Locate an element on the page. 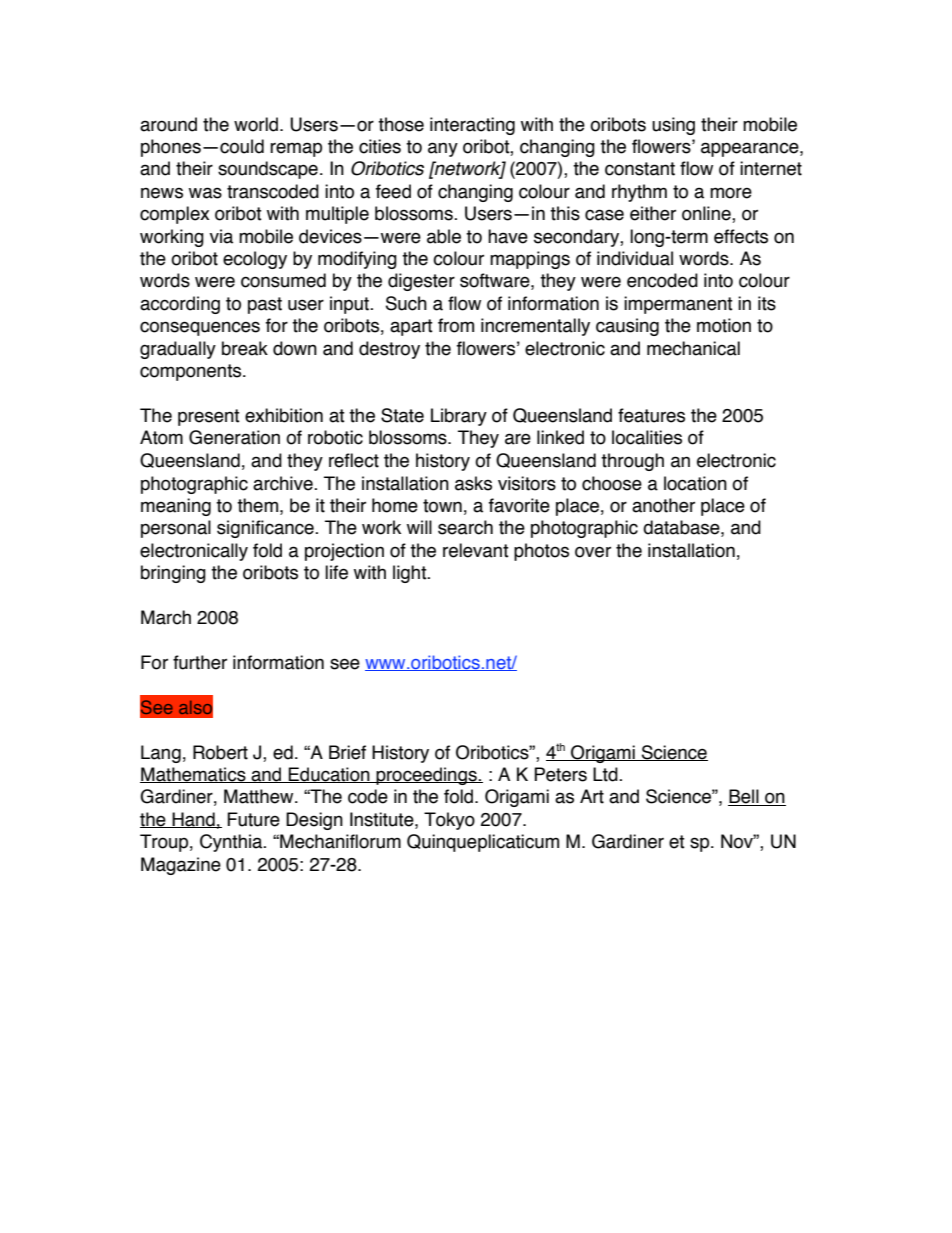 Image resolution: width=952 pixels, height=1233 pixels. Bell is located at coordinates (744, 797).
